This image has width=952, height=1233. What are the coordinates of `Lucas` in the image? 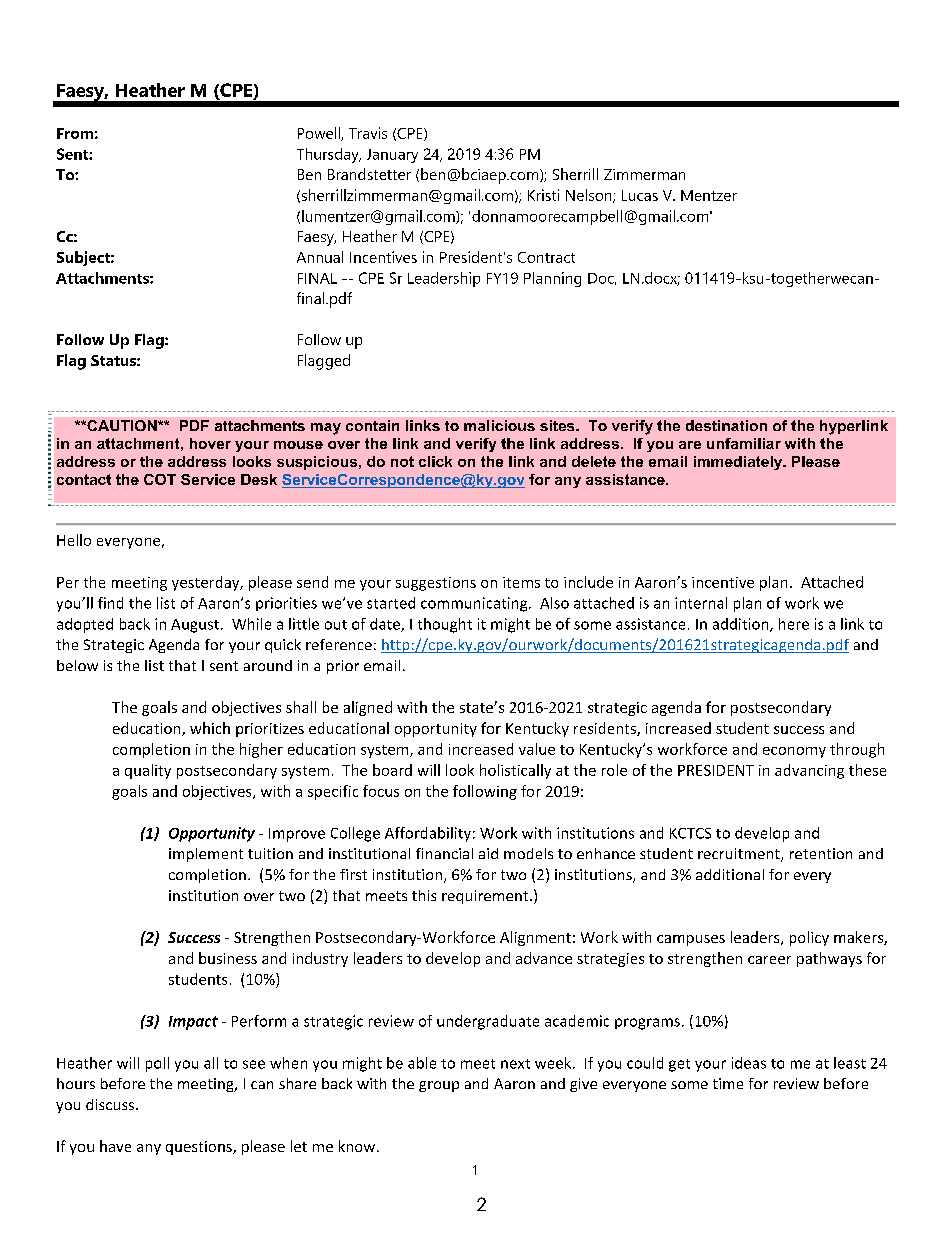 It's located at (640, 195).
